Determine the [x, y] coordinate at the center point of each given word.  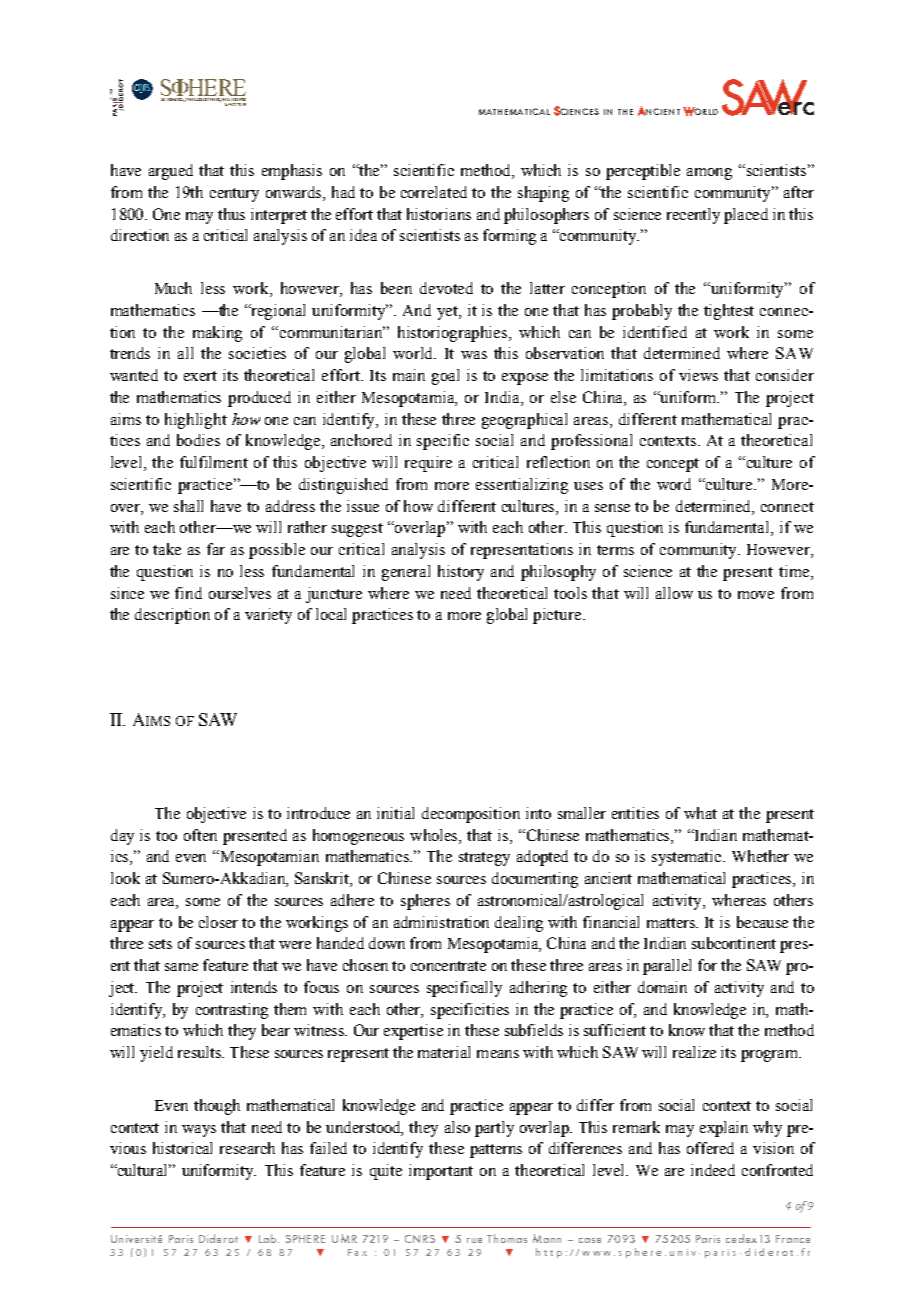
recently [693, 216]
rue [474, 1240]
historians [439, 214]
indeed [713, 1170]
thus [231, 214]
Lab [269, 1238]
